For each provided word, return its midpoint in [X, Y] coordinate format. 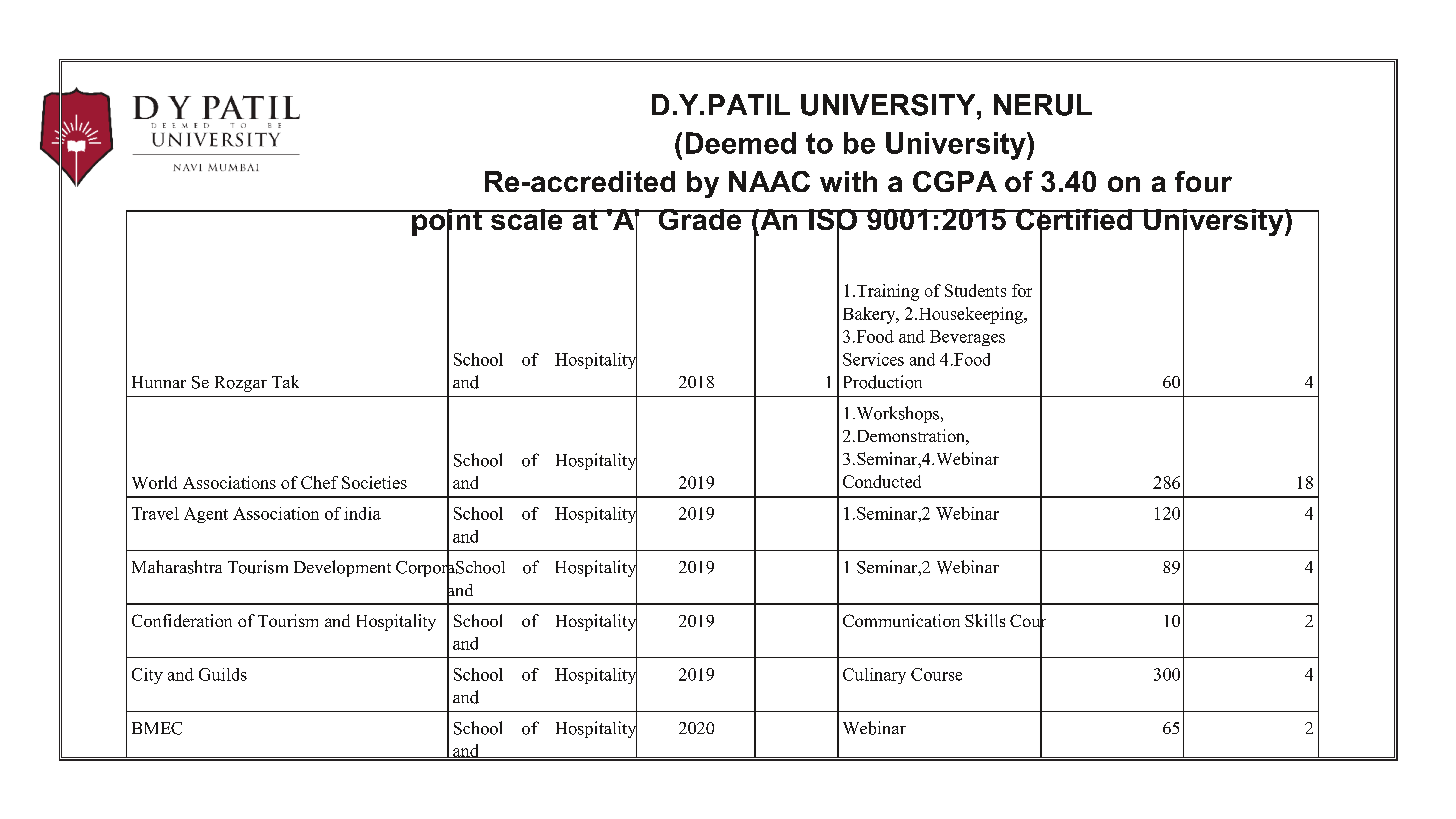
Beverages [967, 338]
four [1203, 181]
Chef [319, 482]
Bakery [870, 315]
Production [883, 382]
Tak [285, 381]
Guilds [223, 674]
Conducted [882, 481]
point [447, 223]
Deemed [741, 143]
